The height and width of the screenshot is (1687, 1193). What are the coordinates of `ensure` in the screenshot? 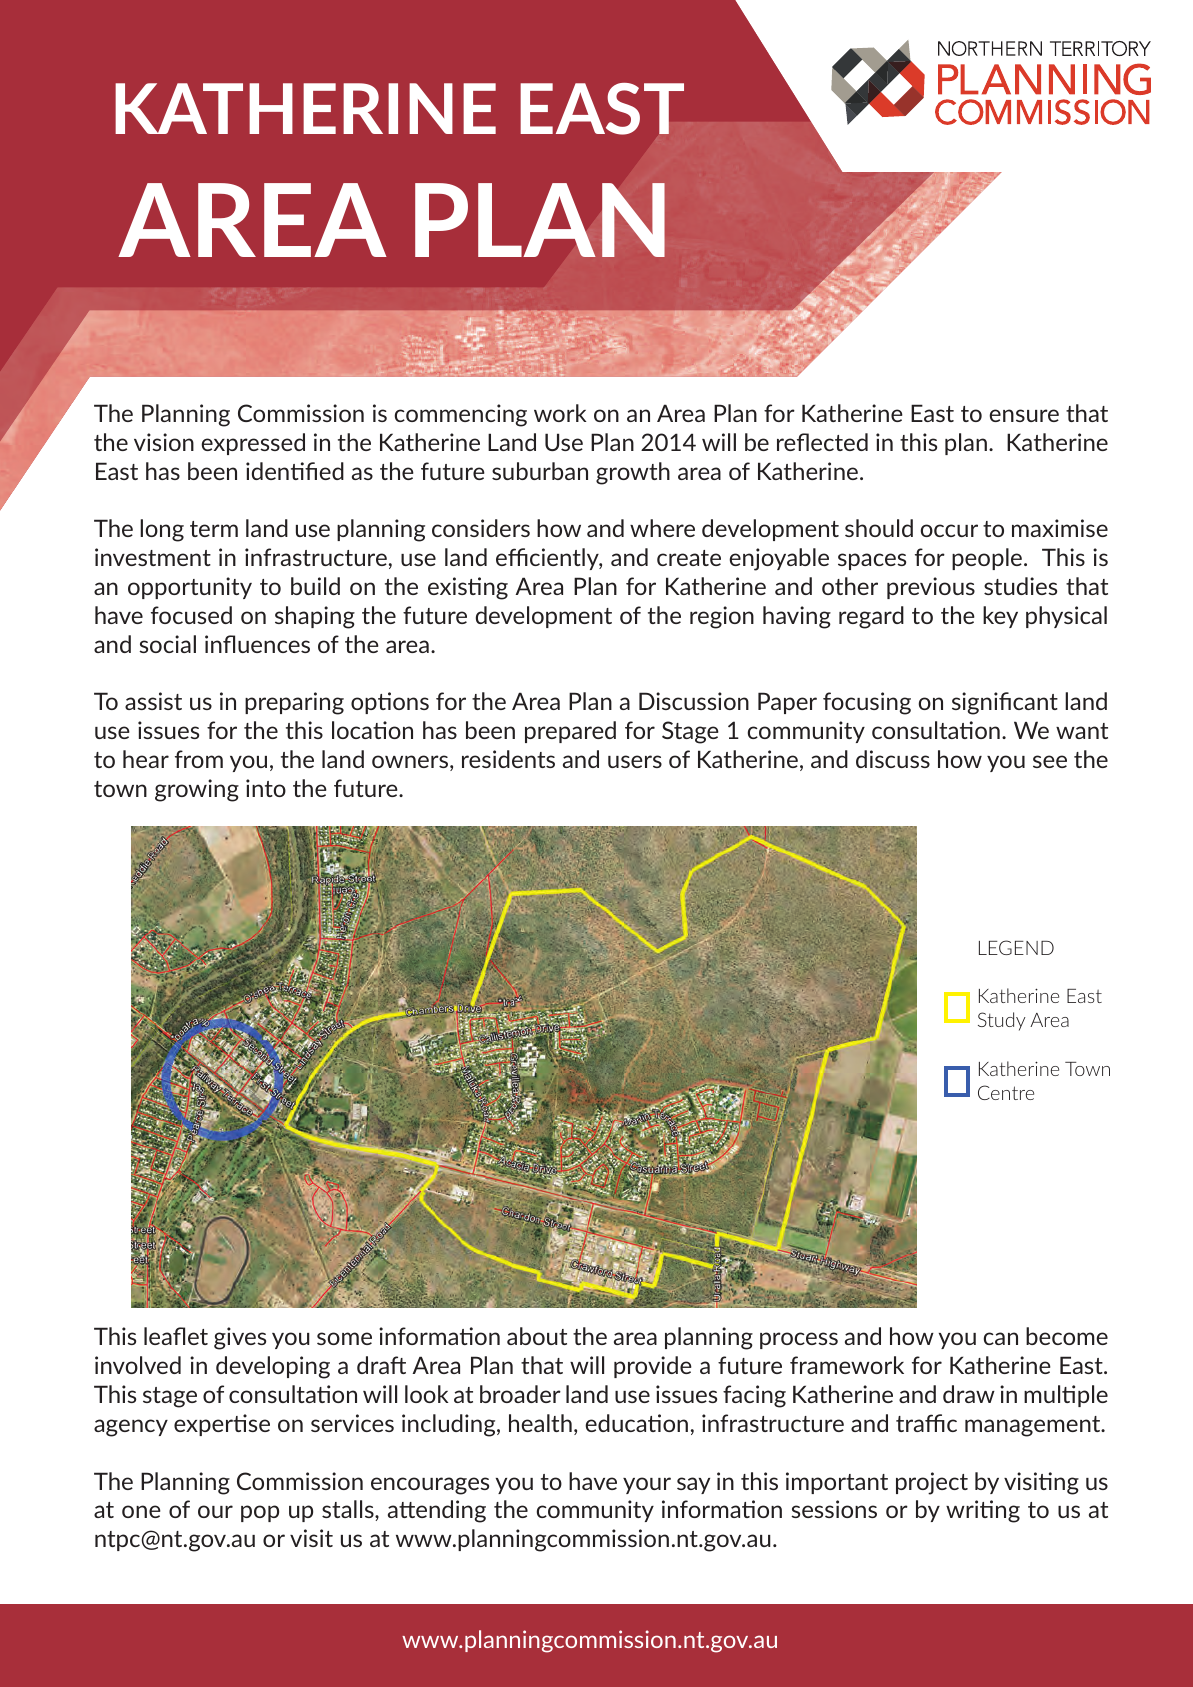 It's located at (1024, 415).
